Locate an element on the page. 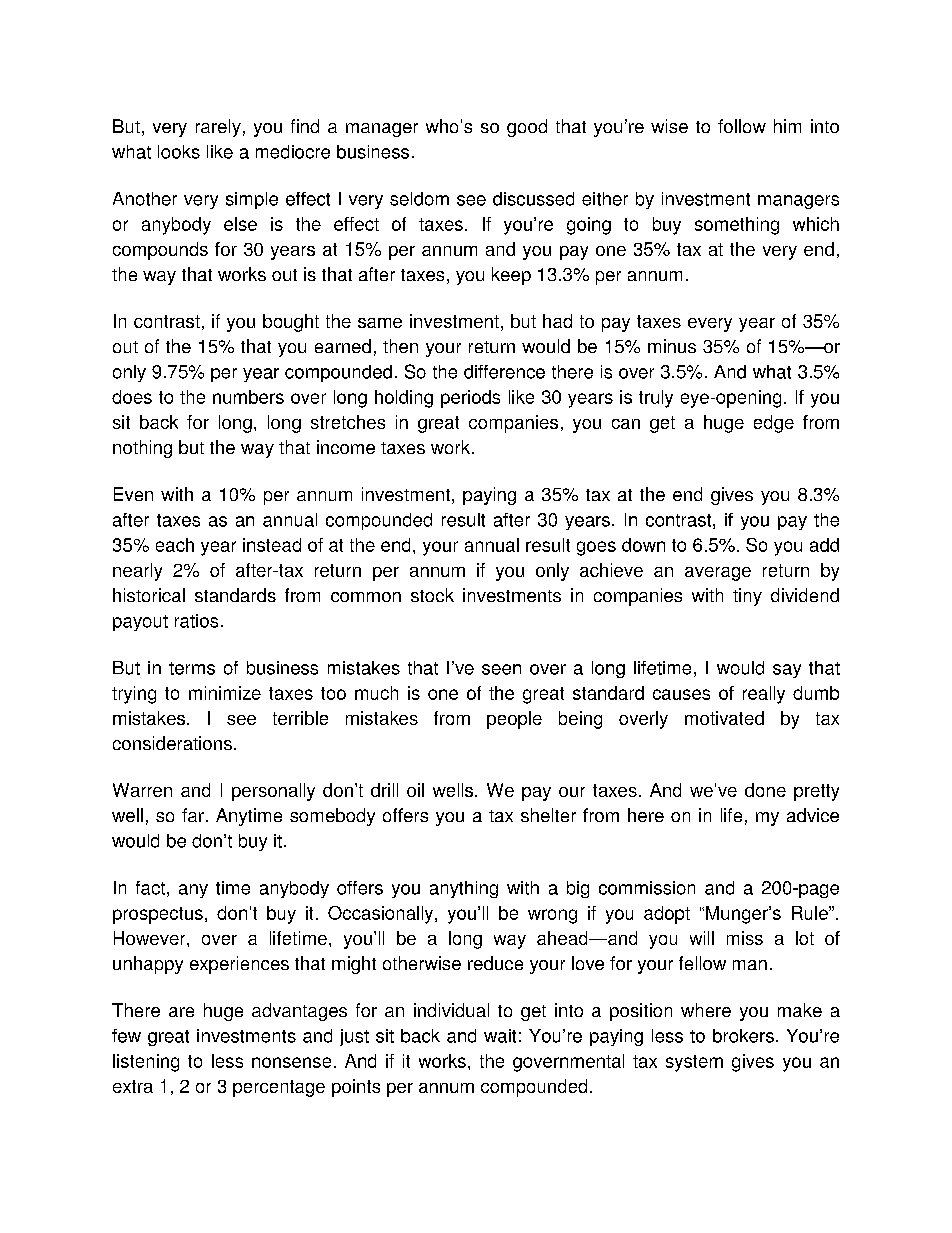 This document has width=952, height=1233. done is located at coordinates (765, 790).
